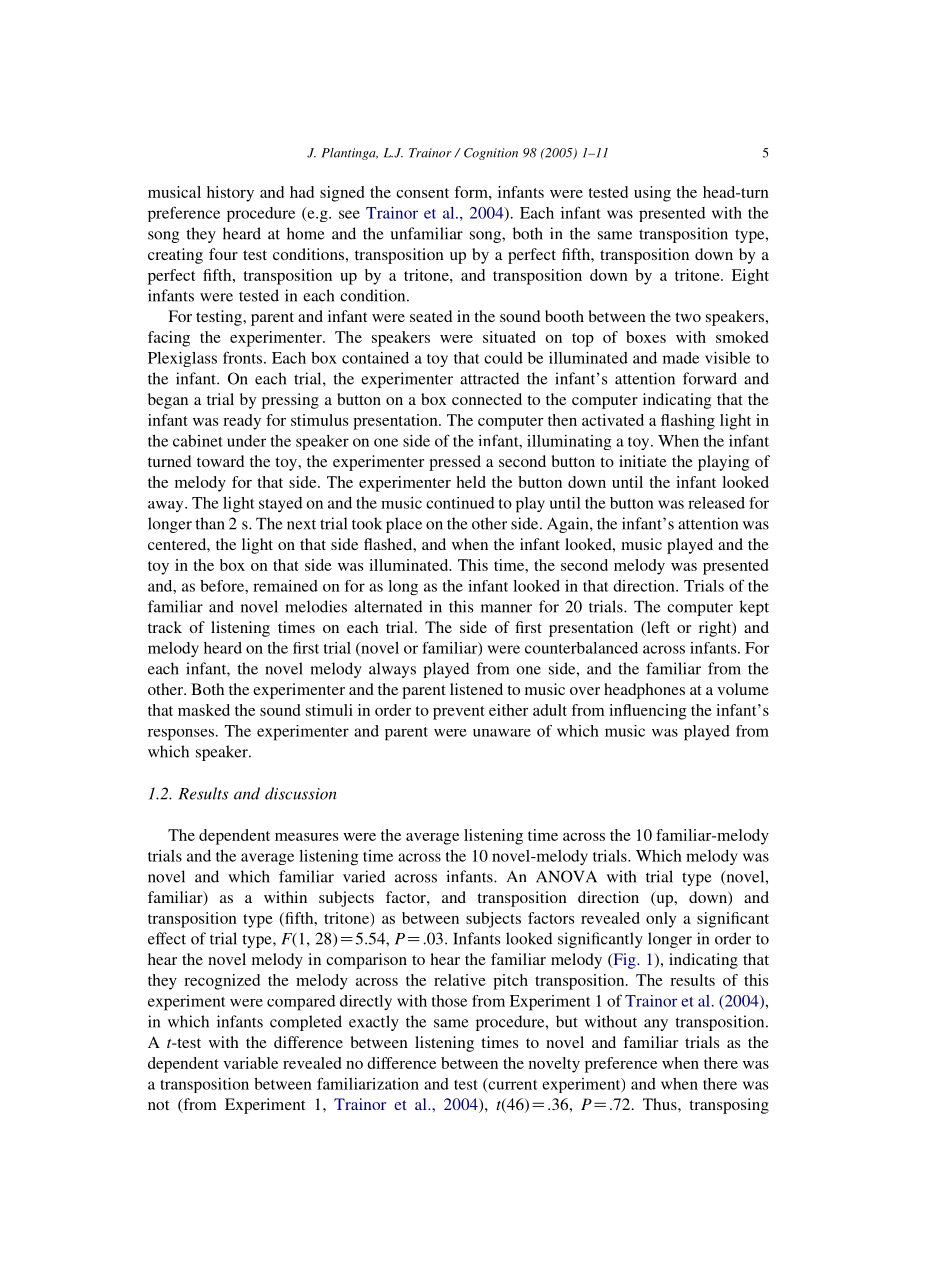 This page has width=943, height=1288. What do you see at coordinates (250, 1063) in the page?
I see `variable` at bounding box center [250, 1063].
